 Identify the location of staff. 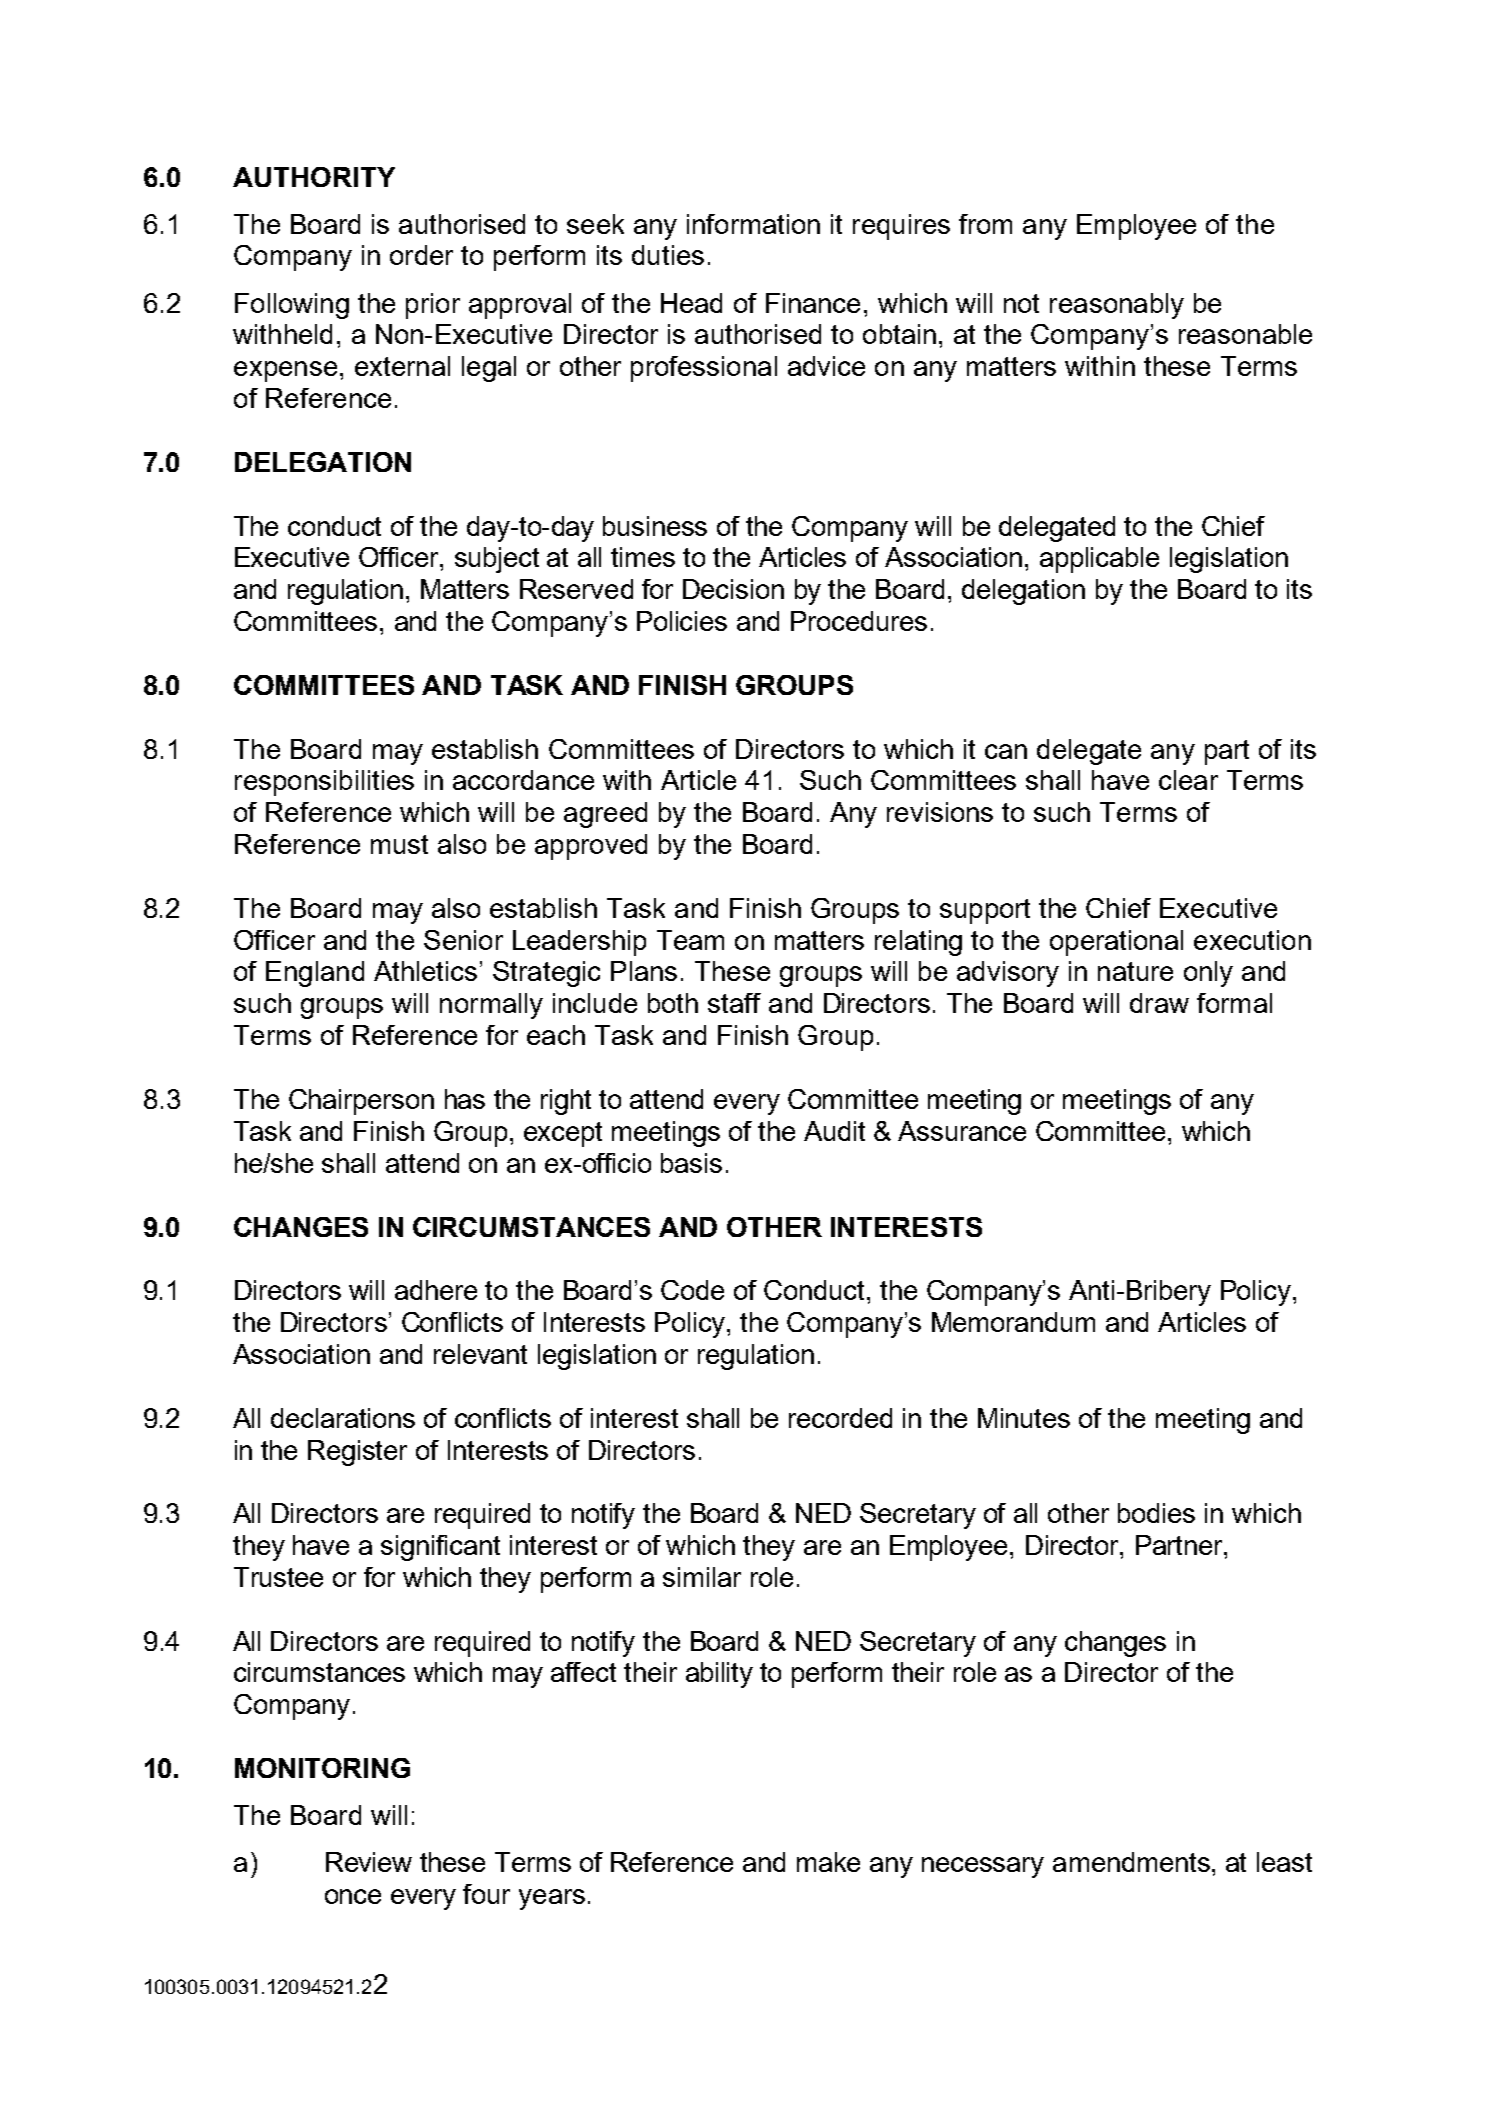
(734, 1003).
